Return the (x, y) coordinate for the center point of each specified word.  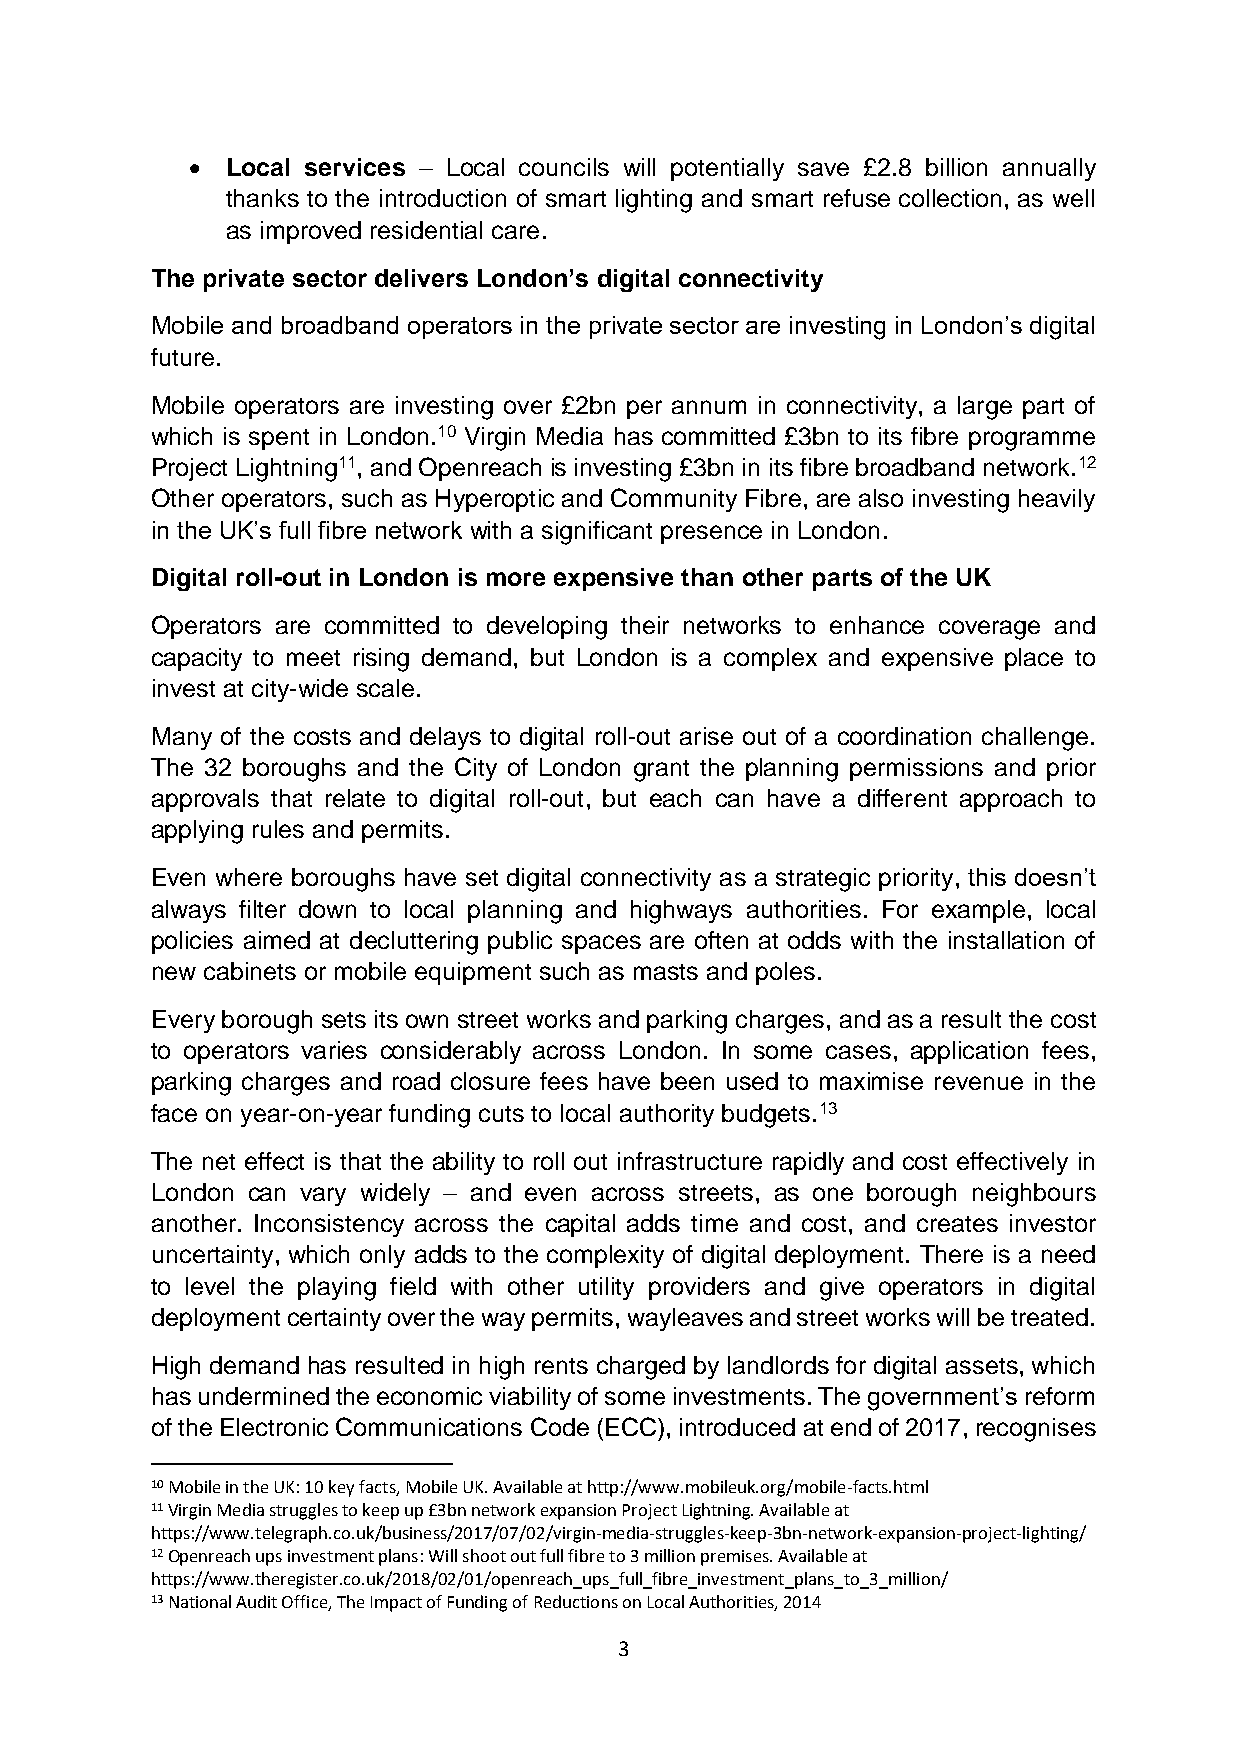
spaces (601, 944)
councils (564, 167)
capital (580, 1225)
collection (950, 198)
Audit (256, 1601)
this (987, 877)
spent (279, 439)
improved (311, 232)
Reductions (576, 1601)
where (249, 877)
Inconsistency (329, 1225)
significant (597, 533)
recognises (1036, 1430)
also (881, 498)
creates (957, 1224)
